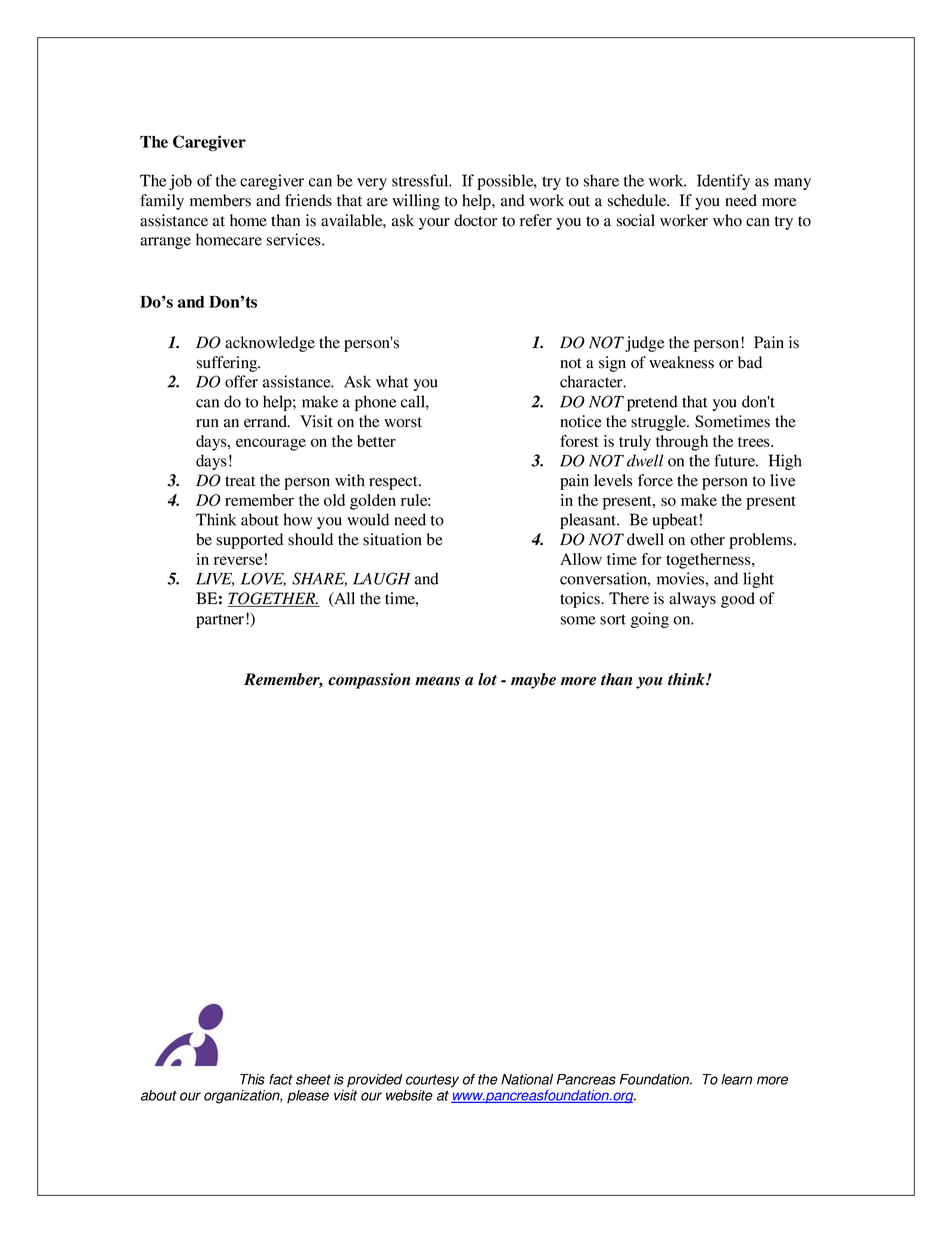  Describe the element at coordinates (220, 200) in the document. I see `members` at that location.
